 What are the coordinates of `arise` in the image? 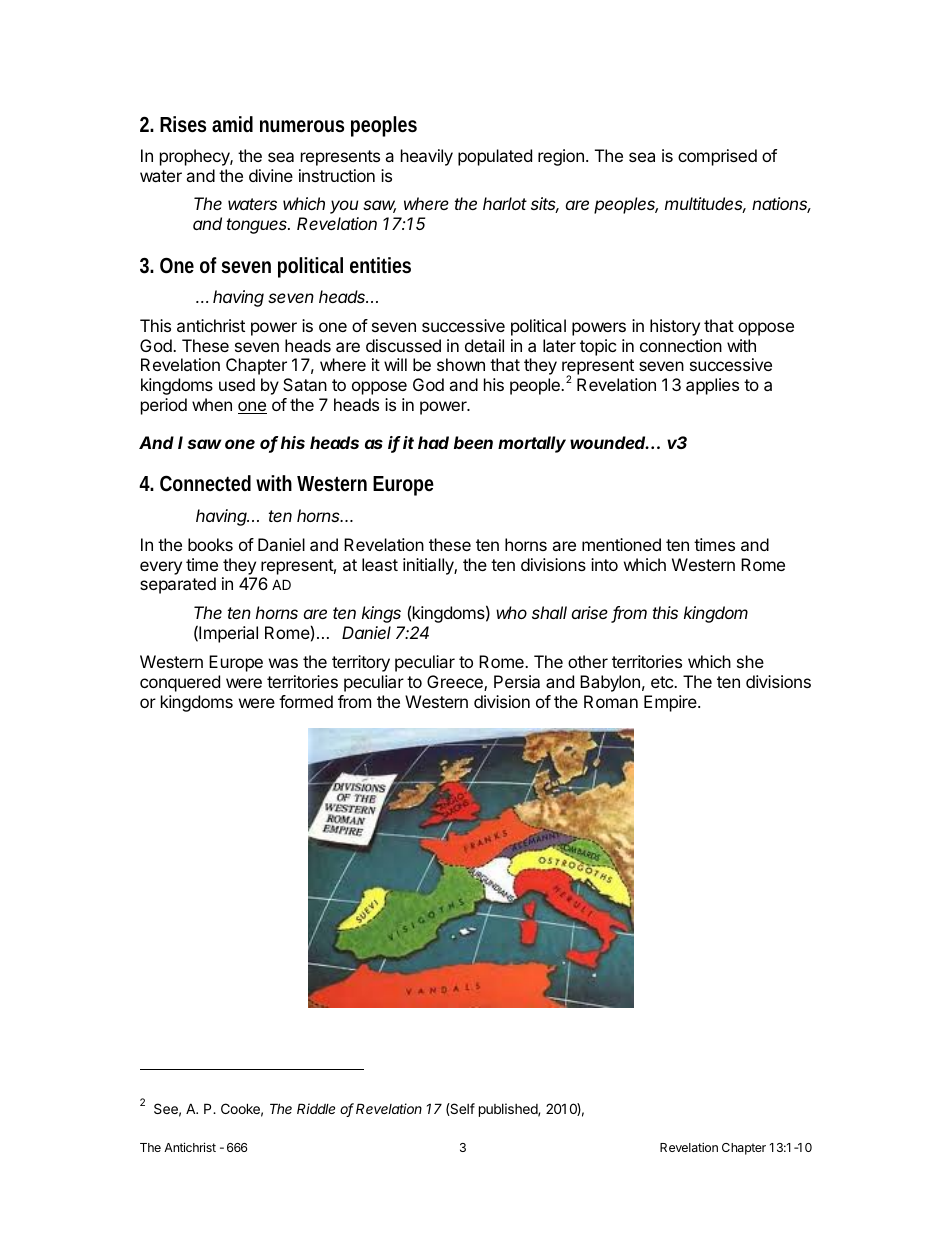 It's located at (590, 612).
